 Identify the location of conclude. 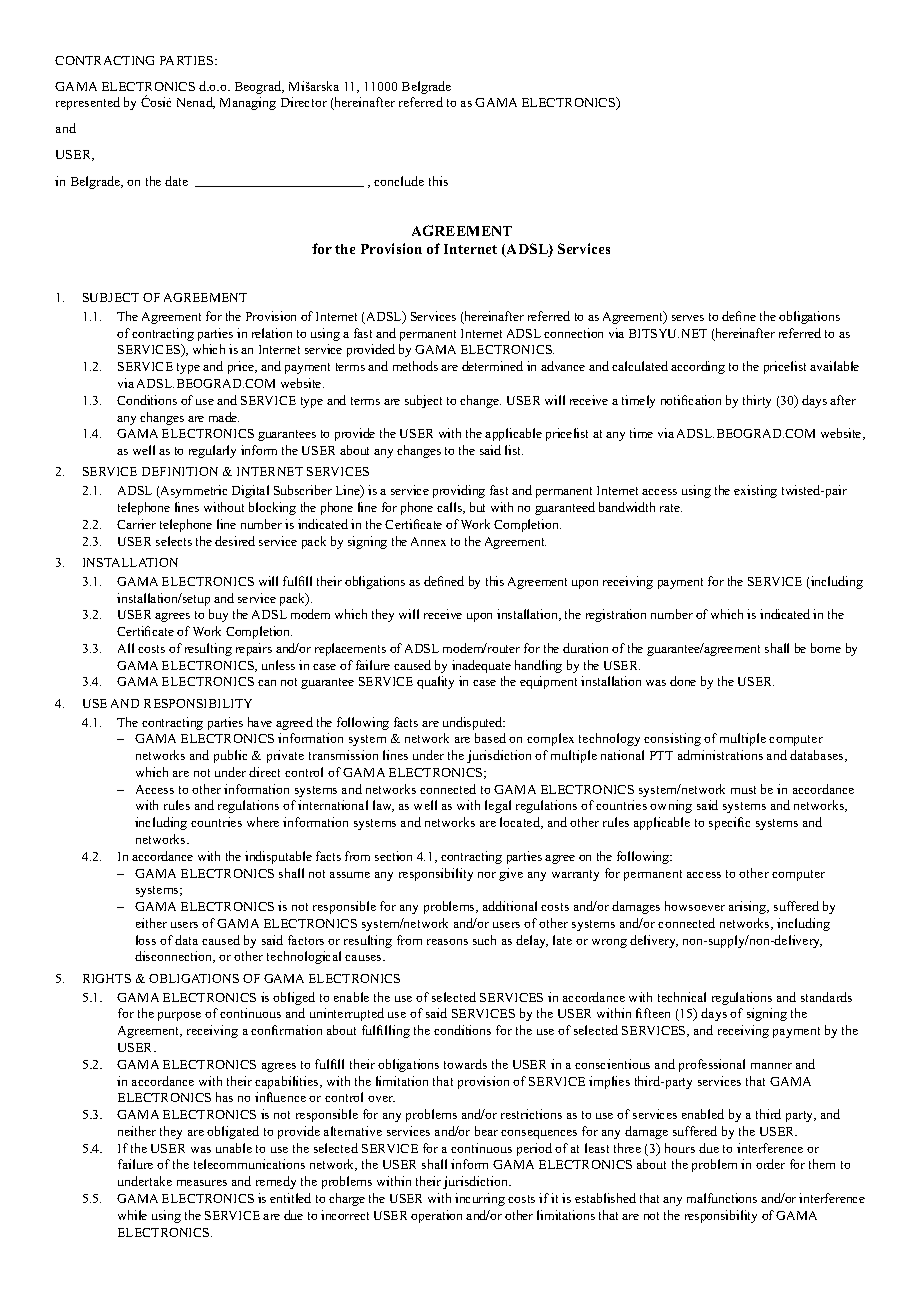
(399, 181).
